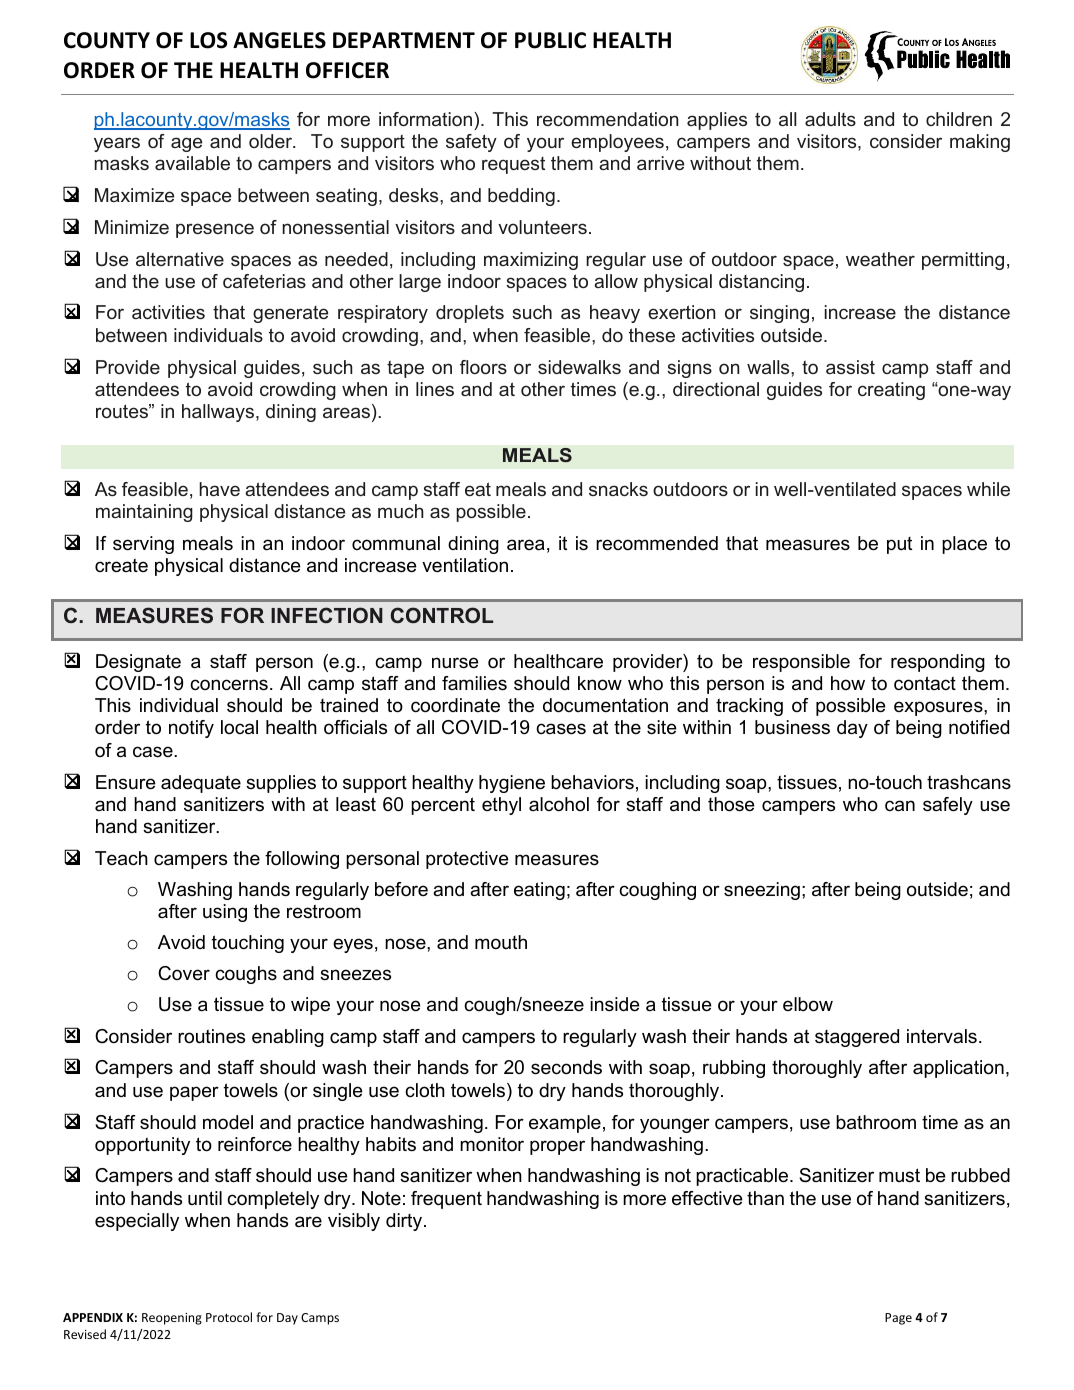  What do you see at coordinates (208, 40) in the screenshot?
I see `LOS` at bounding box center [208, 40].
